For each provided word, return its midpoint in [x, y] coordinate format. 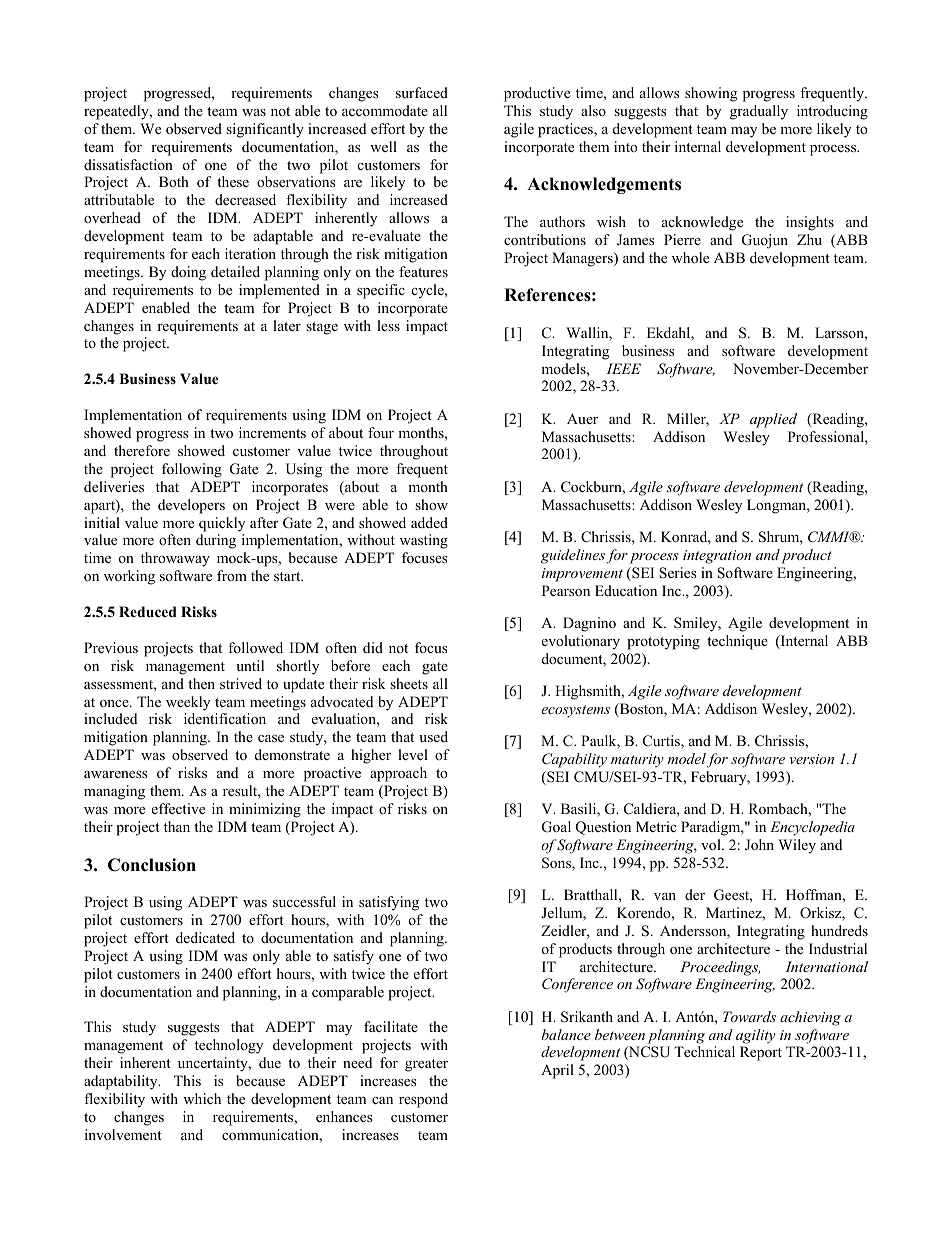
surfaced [422, 92]
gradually [759, 112]
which [202, 1098]
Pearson [566, 590]
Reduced [148, 611]
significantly [265, 130]
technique [737, 642]
